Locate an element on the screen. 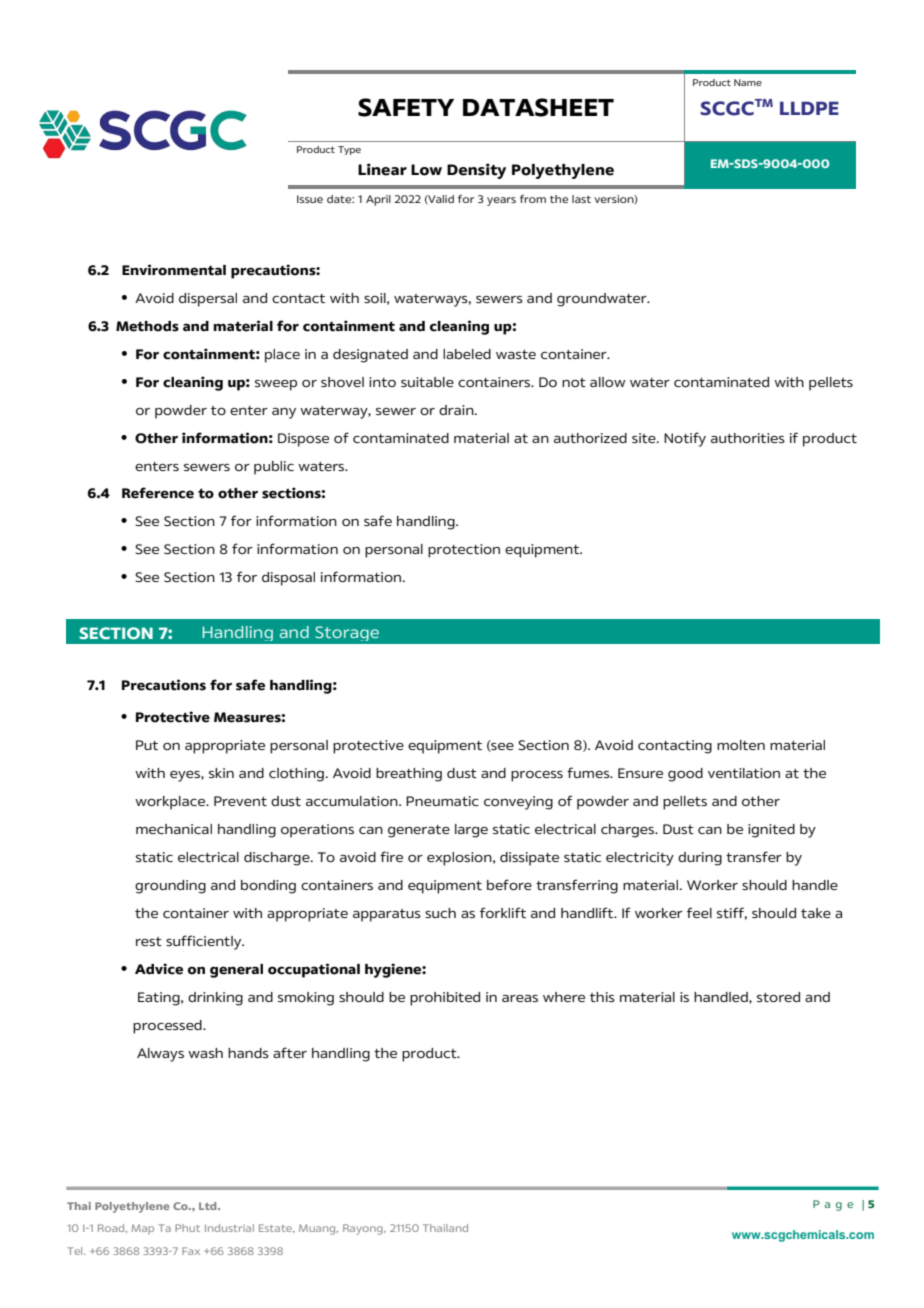  mechanical is located at coordinates (174, 829).
